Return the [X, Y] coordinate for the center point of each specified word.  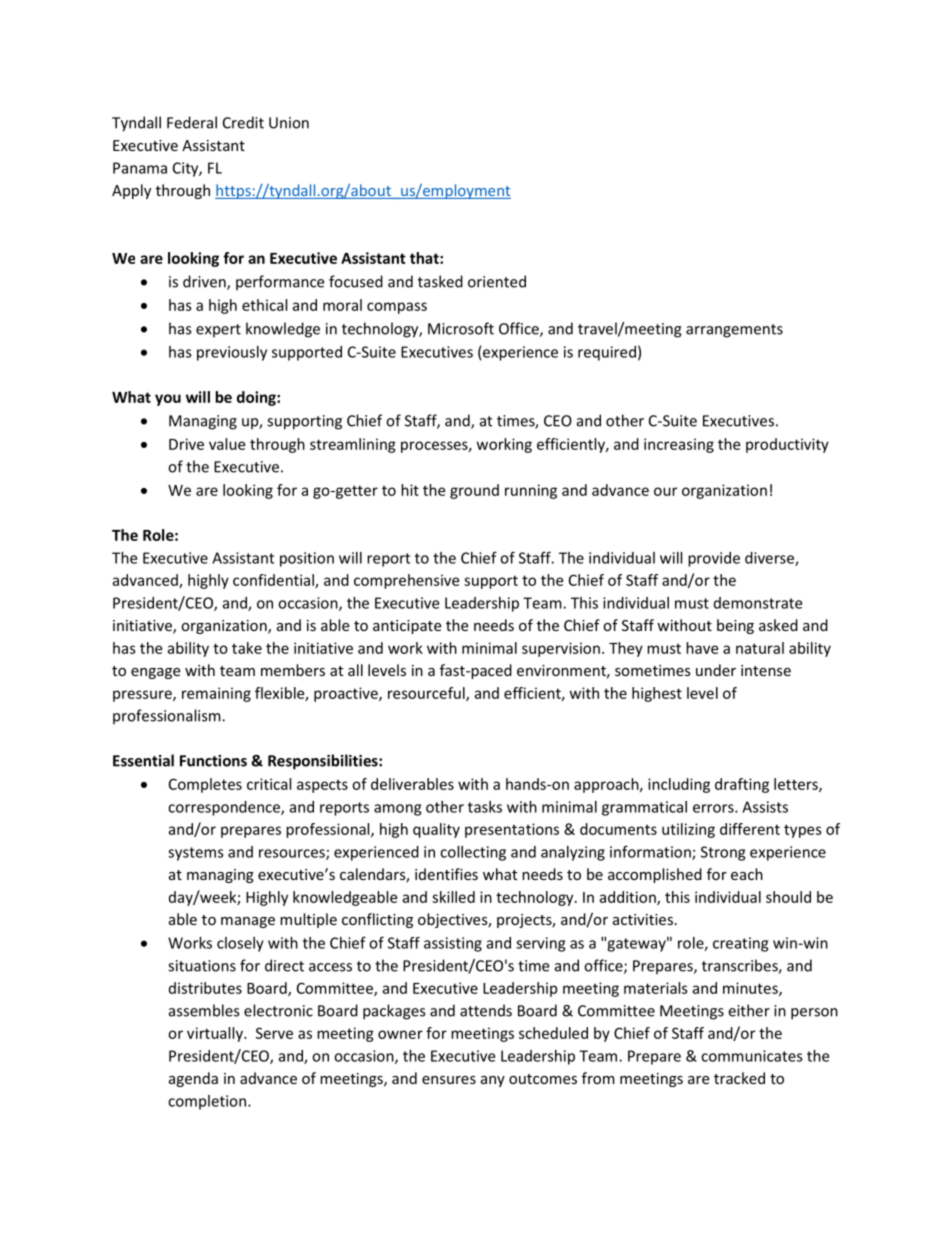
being [735, 626]
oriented [497, 281]
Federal [192, 122]
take [247, 648]
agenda [193, 1079]
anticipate [407, 627]
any [493, 1081]
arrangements [734, 331]
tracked [739, 1078]
